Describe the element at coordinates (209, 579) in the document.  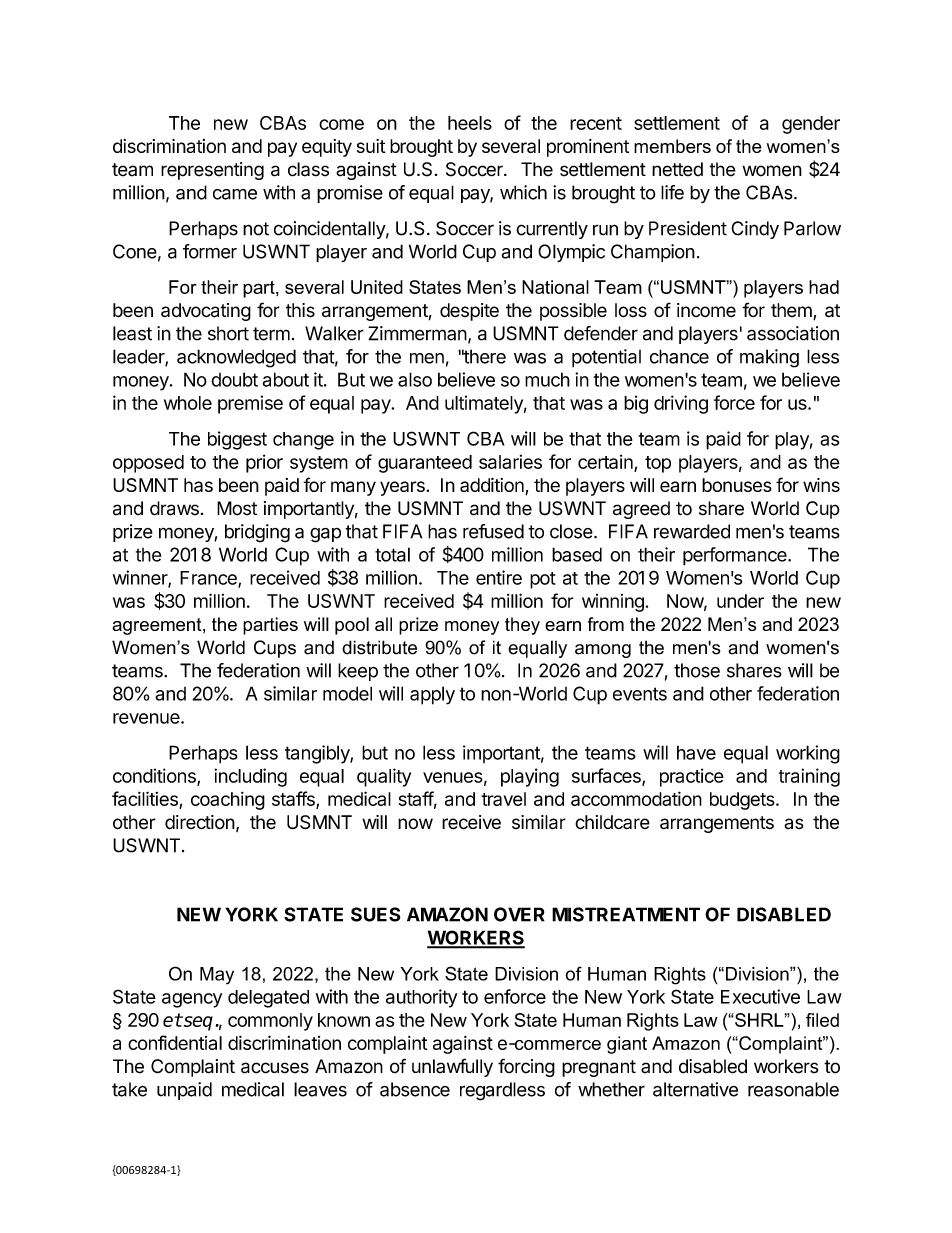
I see `France` at that location.
